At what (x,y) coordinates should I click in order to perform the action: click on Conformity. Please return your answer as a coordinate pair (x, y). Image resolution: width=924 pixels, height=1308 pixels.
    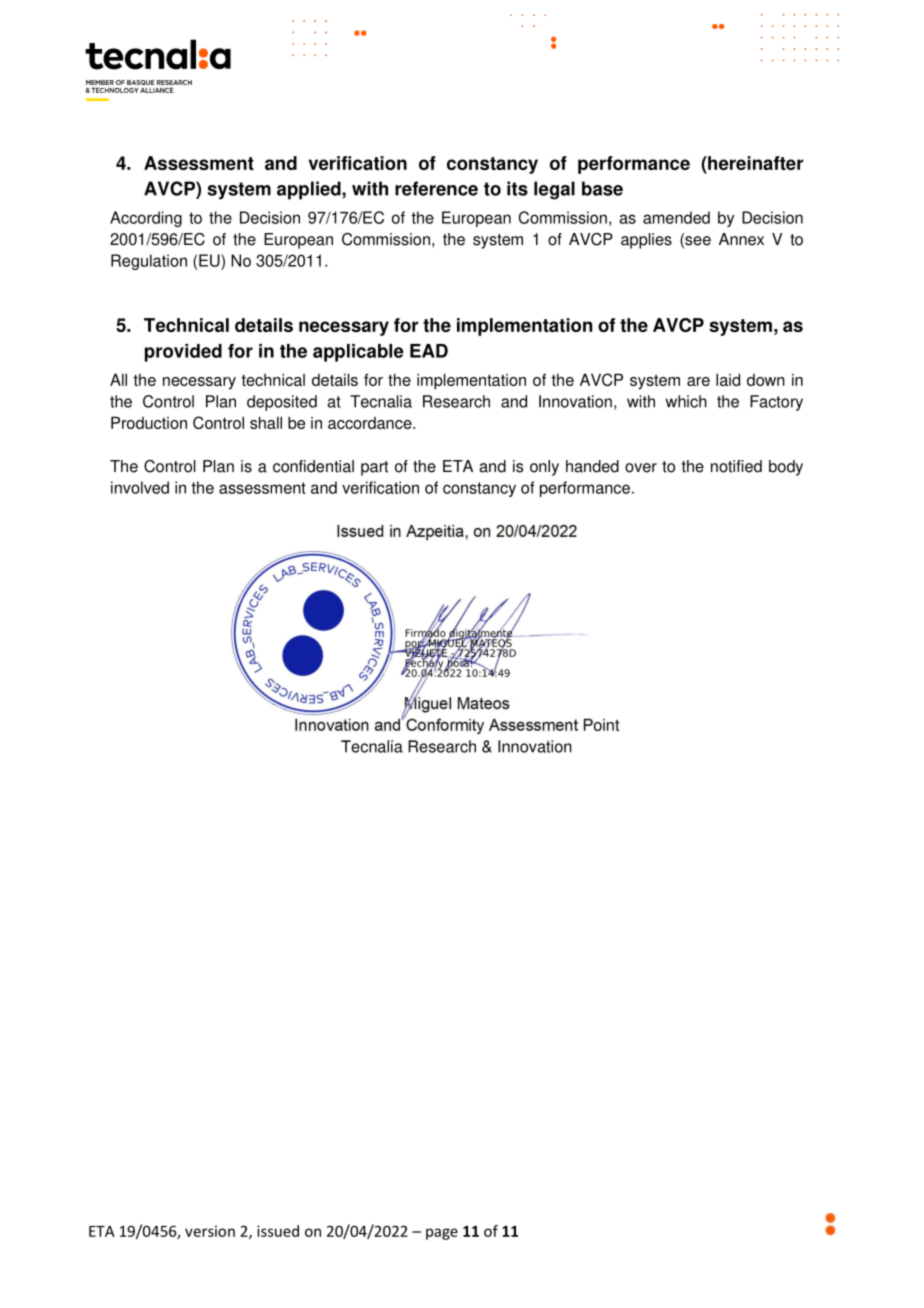
    Looking at the image, I should click on (444, 725).
